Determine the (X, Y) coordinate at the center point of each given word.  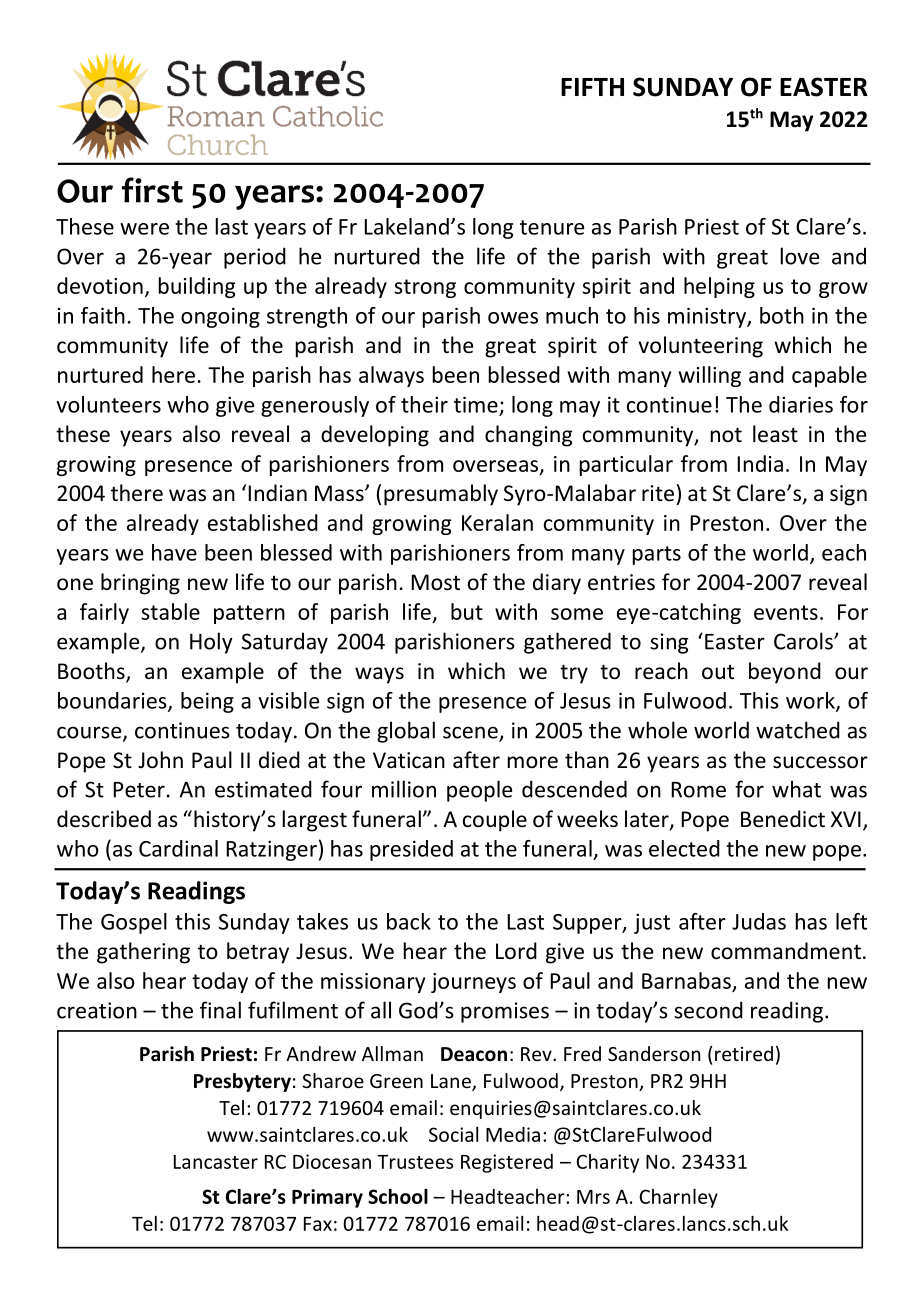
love (800, 256)
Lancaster (216, 1162)
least (775, 434)
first (152, 190)
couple (495, 821)
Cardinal (178, 848)
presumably (441, 495)
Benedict (783, 819)
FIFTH (592, 87)
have (174, 552)
